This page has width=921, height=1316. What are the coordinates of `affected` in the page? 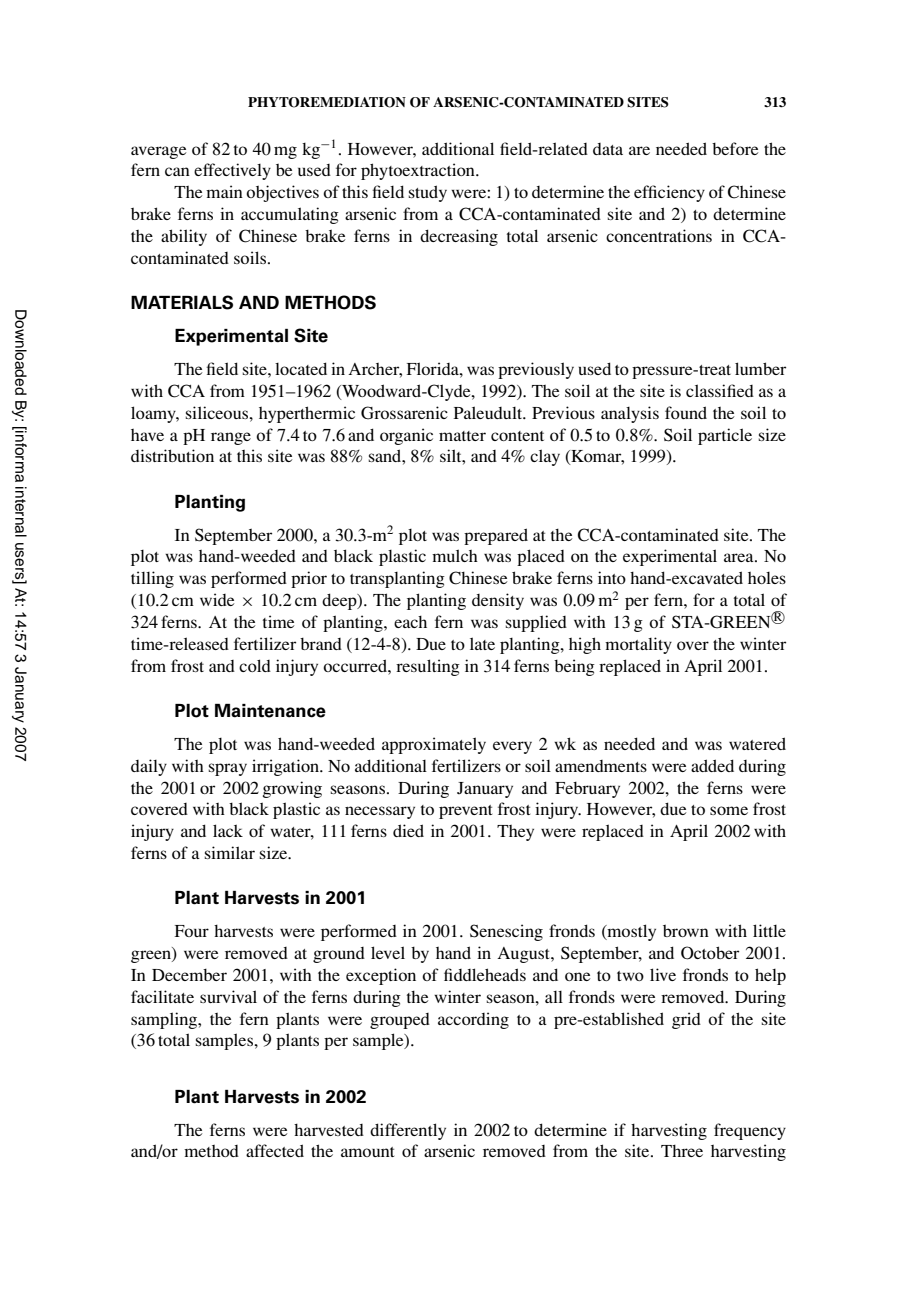 It's located at (275, 1150).
